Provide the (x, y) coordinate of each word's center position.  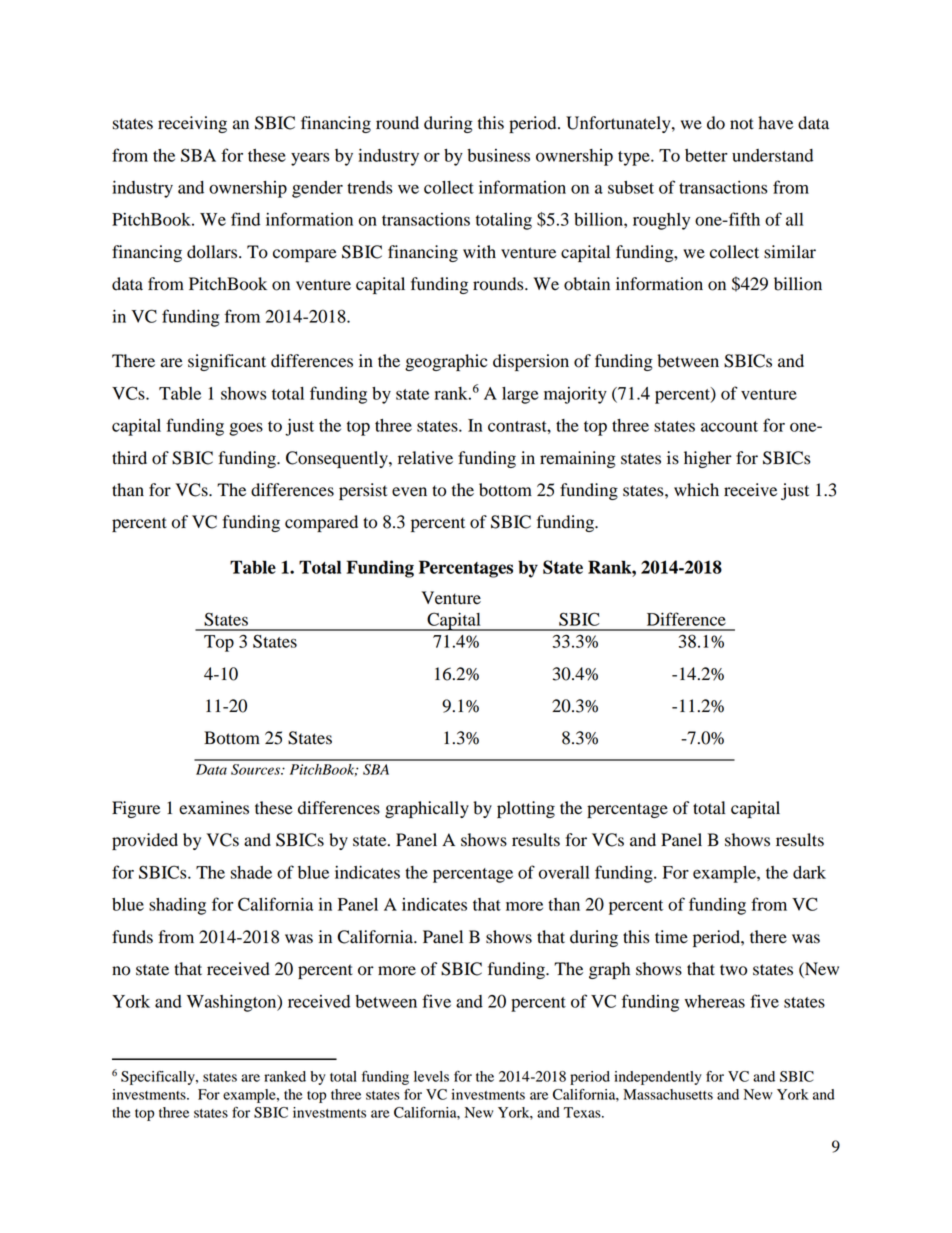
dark (809, 872)
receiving (192, 124)
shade (251, 872)
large (520, 395)
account (729, 426)
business (498, 155)
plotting (526, 809)
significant (227, 362)
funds (132, 937)
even (409, 492)
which (696, 489)
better (706, 155)
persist (363, 491)
